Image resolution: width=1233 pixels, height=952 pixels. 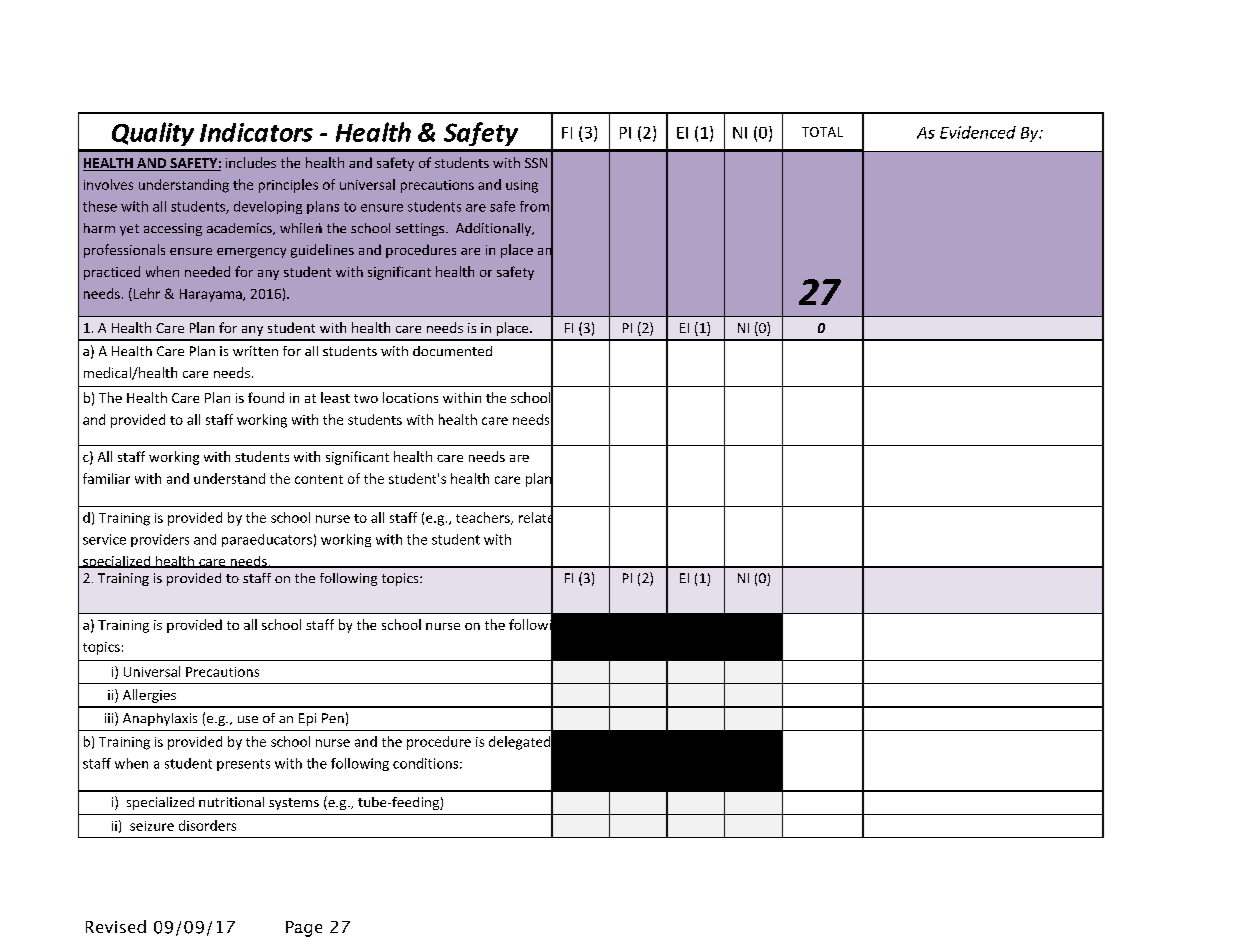 I want to click on Pen, so click(x=333, y=718).
